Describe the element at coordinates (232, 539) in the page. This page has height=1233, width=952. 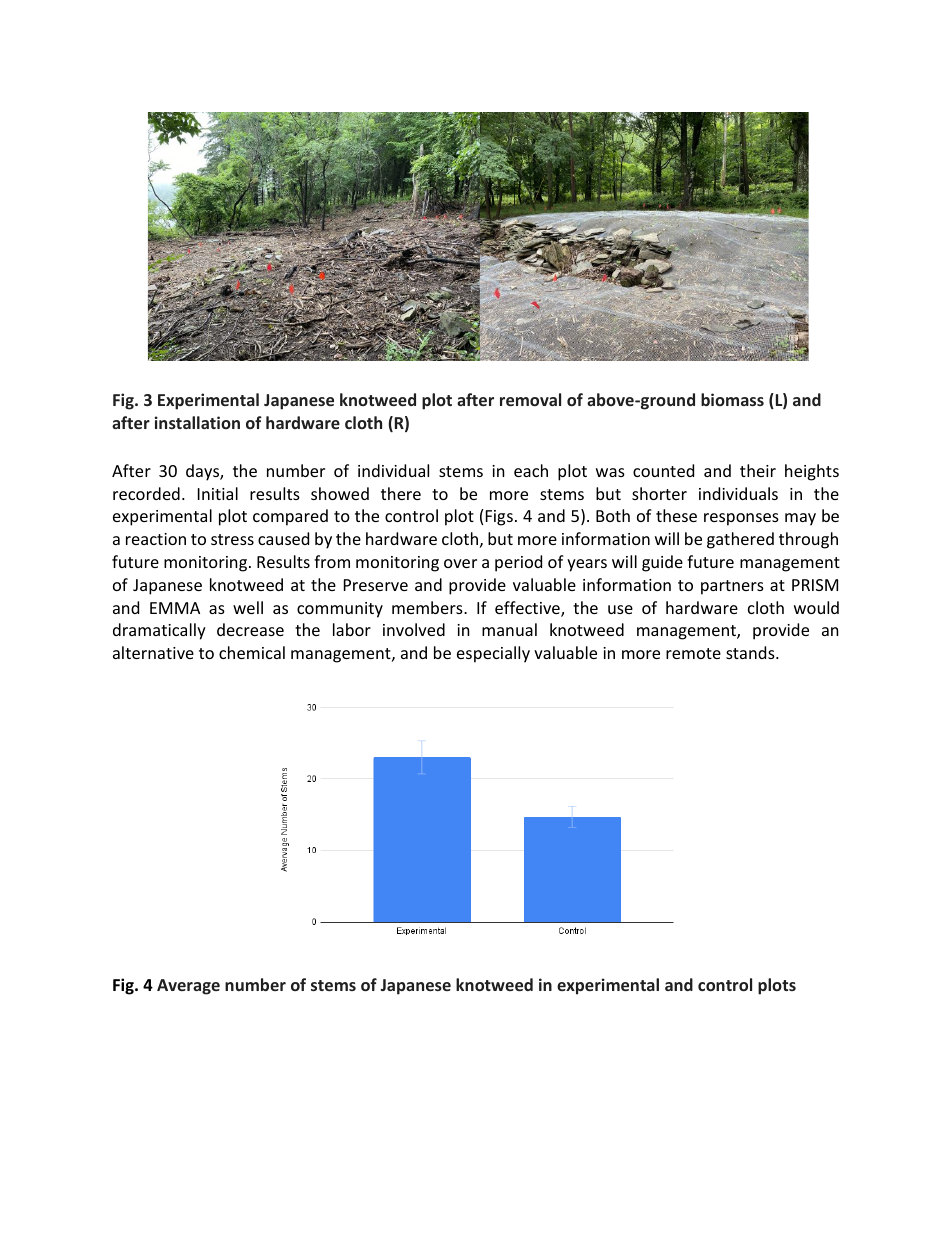
I see `stress` at that location.
